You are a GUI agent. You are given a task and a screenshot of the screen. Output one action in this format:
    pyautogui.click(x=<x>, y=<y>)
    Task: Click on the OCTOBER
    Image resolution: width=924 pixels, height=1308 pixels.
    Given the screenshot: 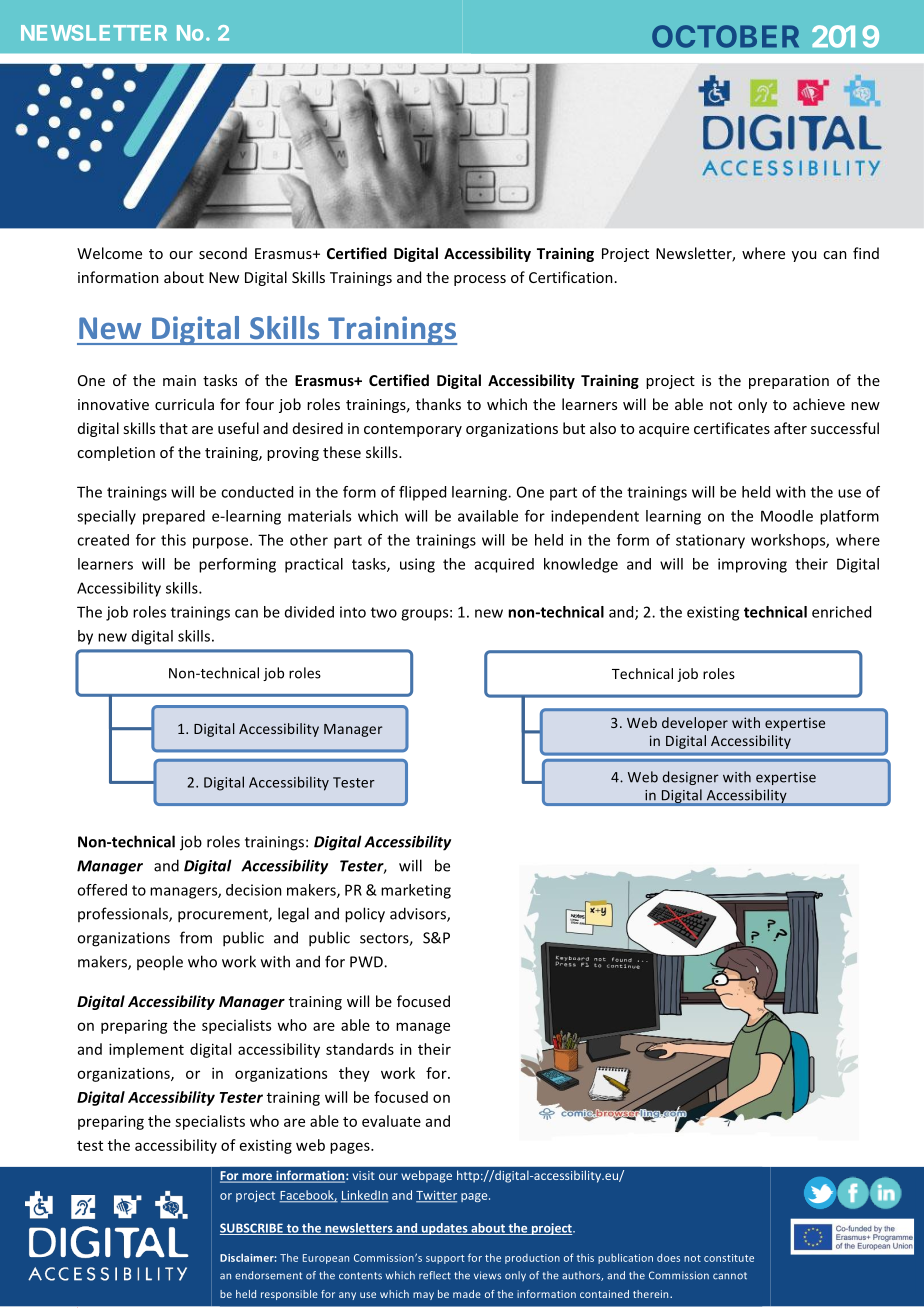 What is the action you would take?
    pyautogui.click(x=725, y=36)
